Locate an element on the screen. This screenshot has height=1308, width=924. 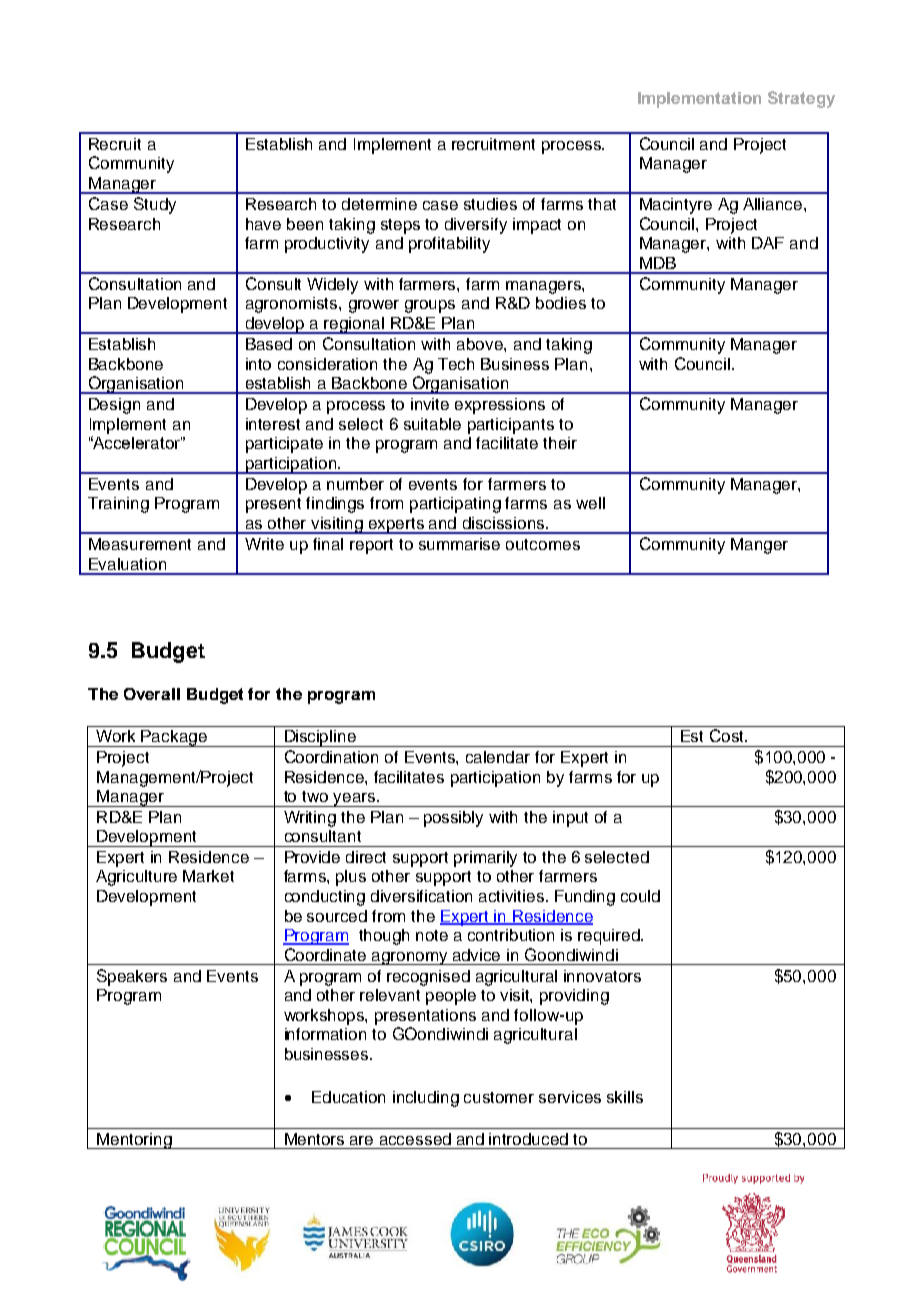
studies is located at coordinates (490, 204).
